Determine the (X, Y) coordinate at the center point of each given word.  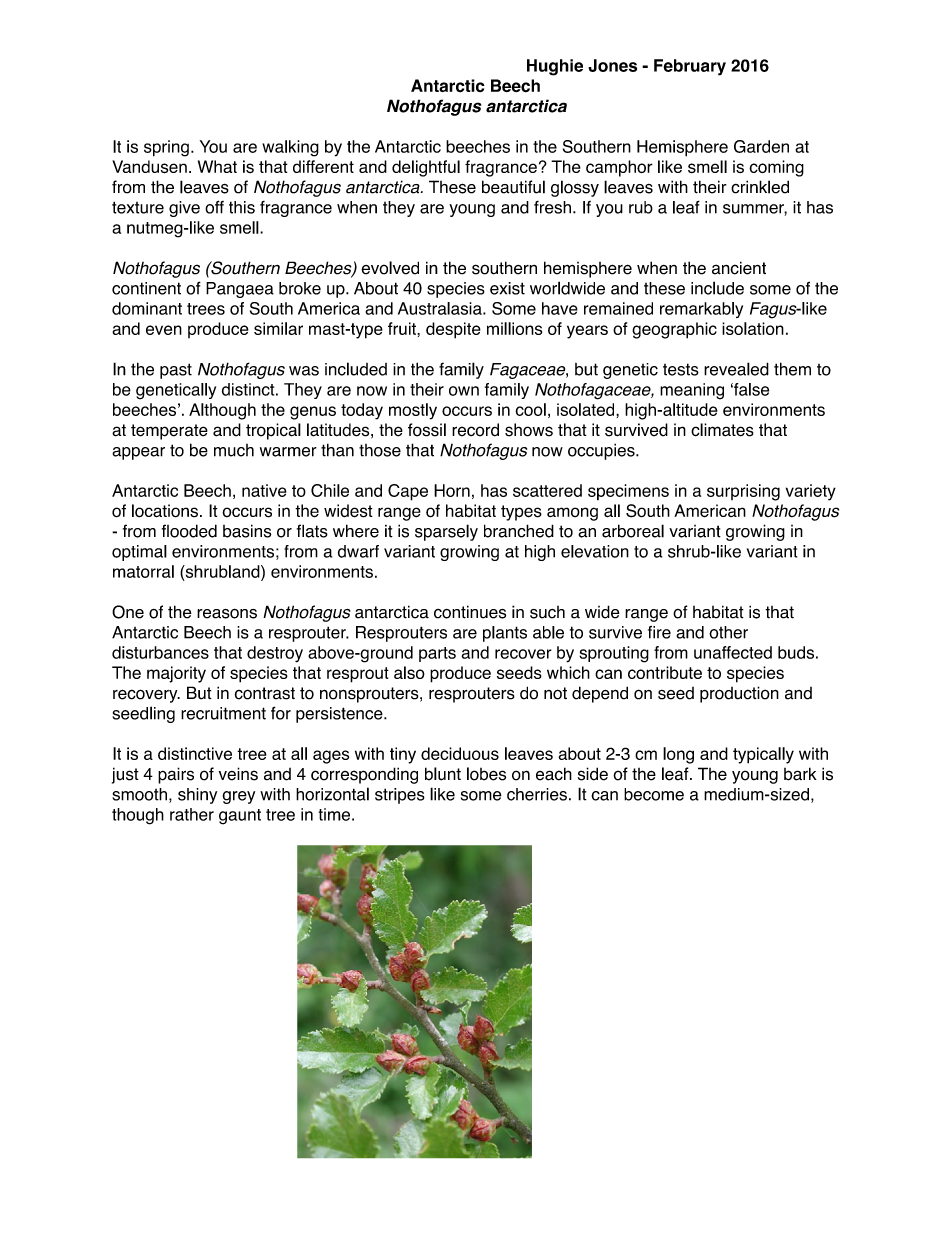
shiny (197, 796)
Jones (612, 65)
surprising (743, 492)
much (234, 450)
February (690, 67)
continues (470, 612)
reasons (227, 613)
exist (507, 288)
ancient (739, 268)
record (475, 430)
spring (166, 148)
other (728, 632)
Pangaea (240, 290)
